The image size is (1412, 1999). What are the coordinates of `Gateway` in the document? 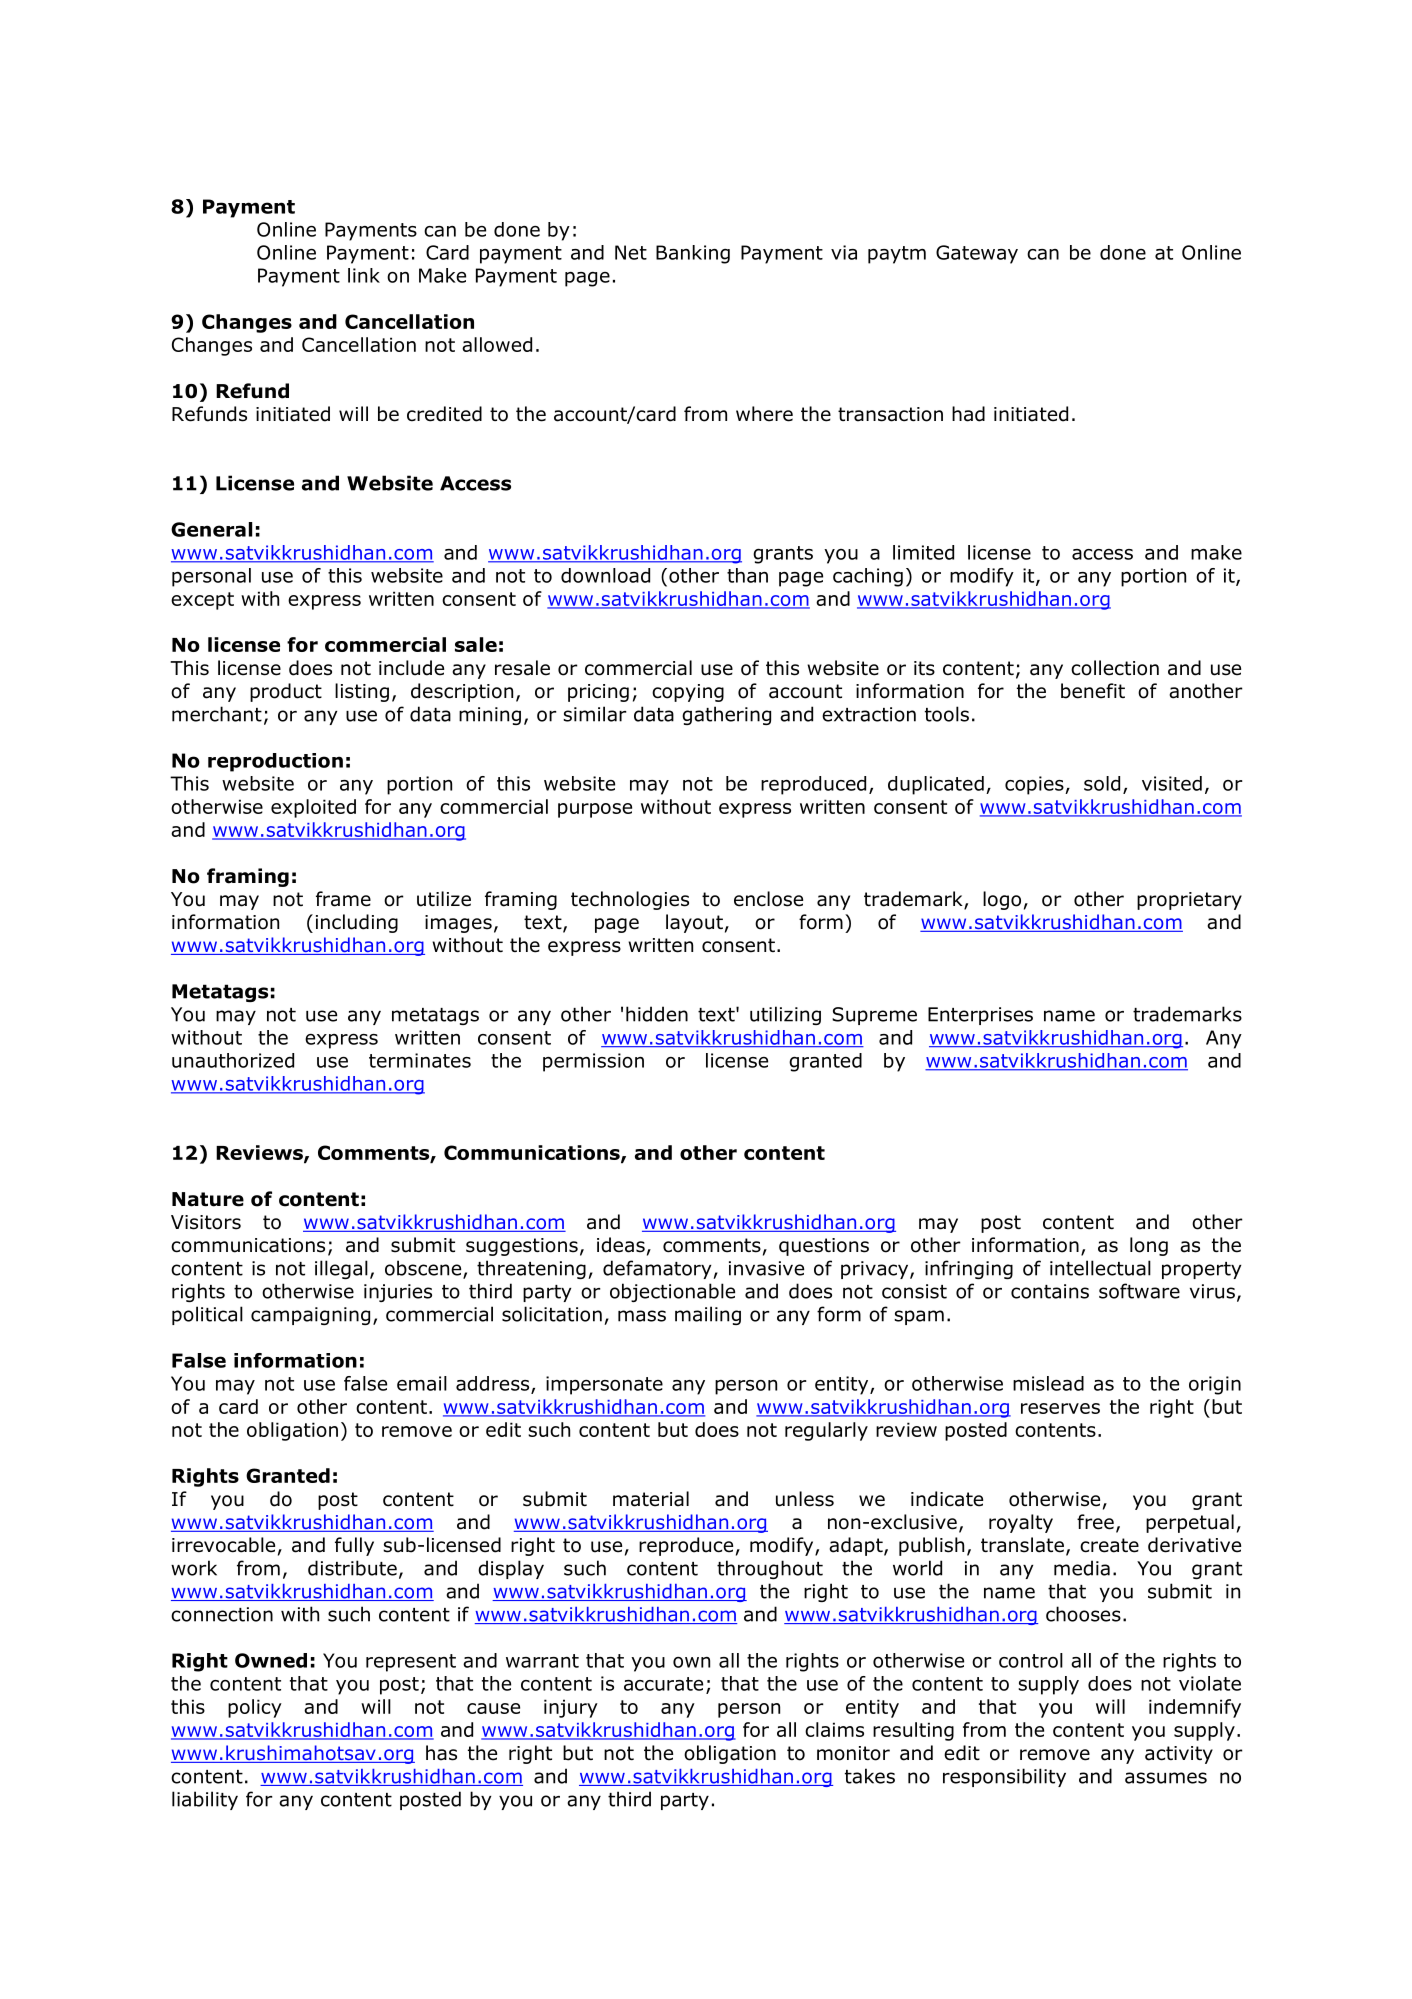 It's located at (977, 254).
